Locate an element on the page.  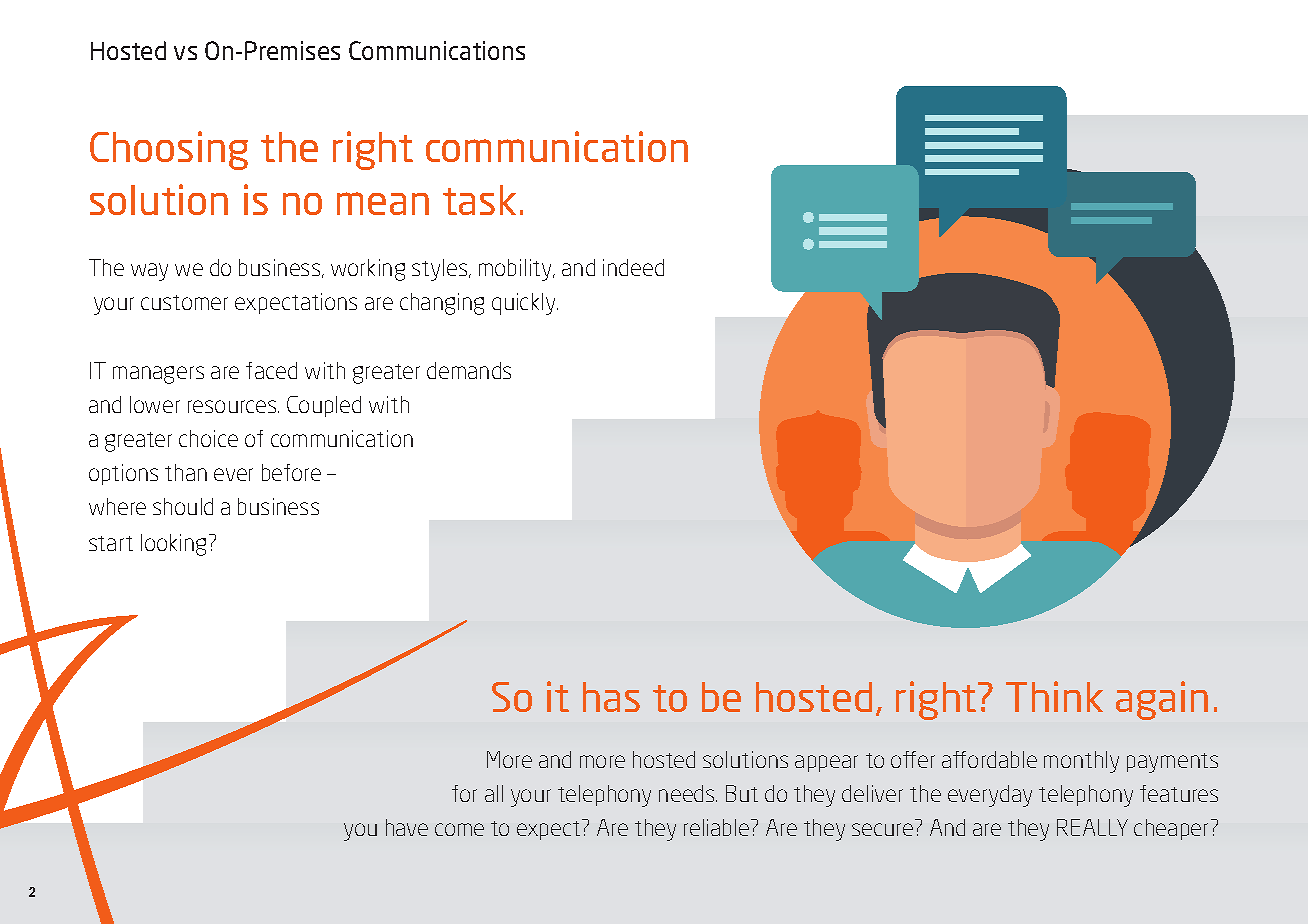
Think is located at coordinates (1054, 696).
